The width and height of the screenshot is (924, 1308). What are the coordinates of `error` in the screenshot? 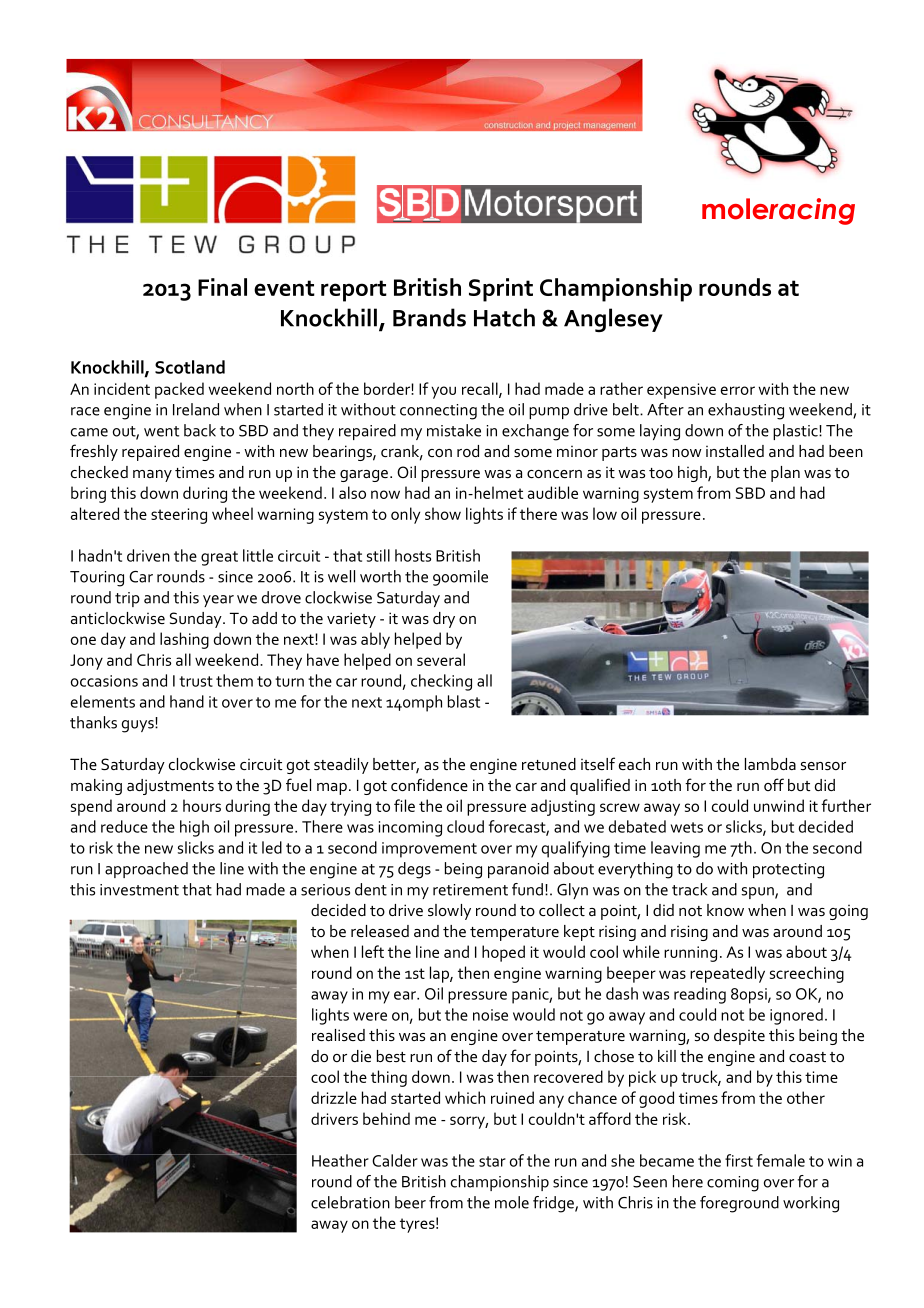 It's located at (738, 390).
